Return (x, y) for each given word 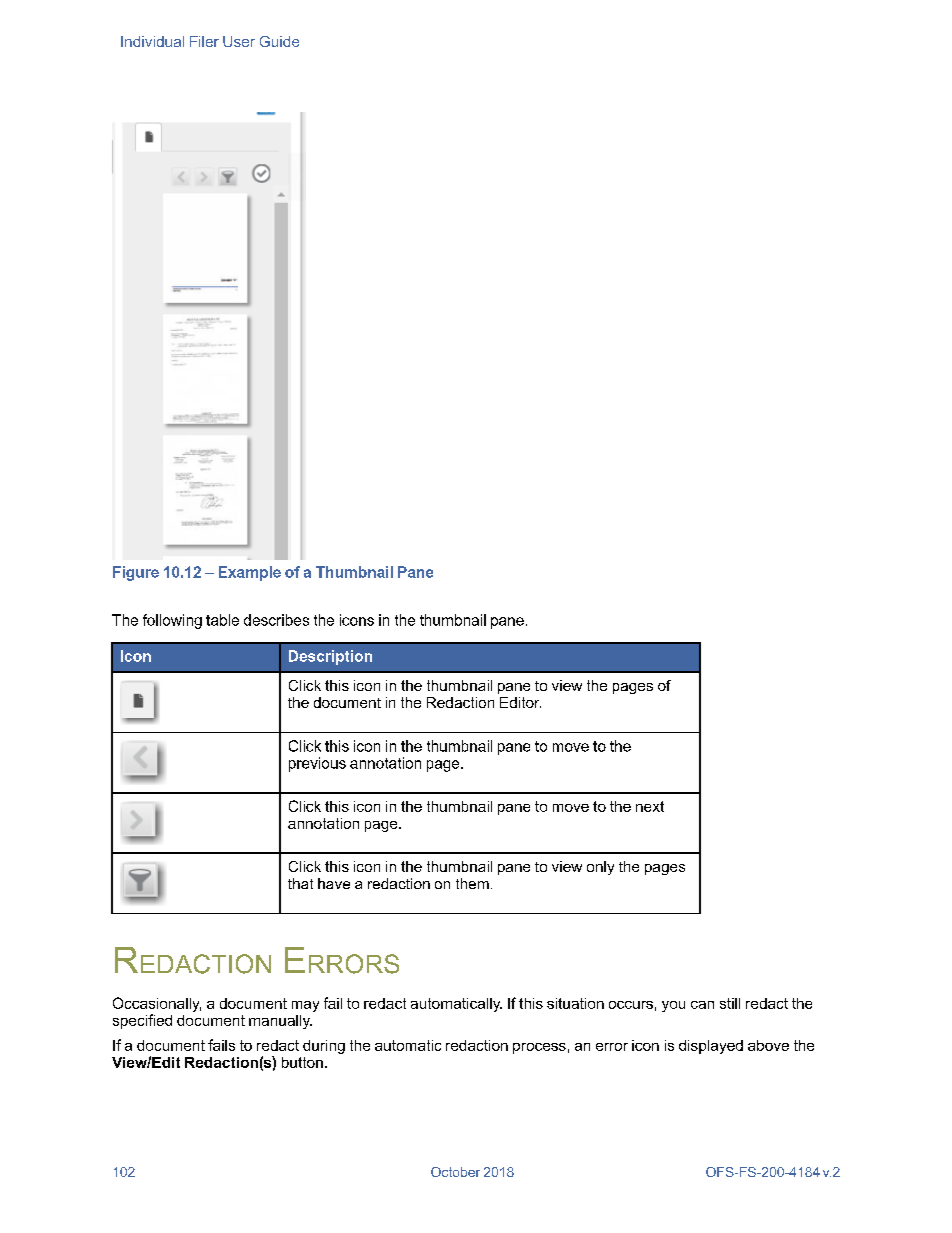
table (222, 620)
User (239, 41)
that (300, 883)
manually (280, 1022)
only (600, 868)
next (650, 806)
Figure (136, 573)
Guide (279, 41)
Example (250, 573)
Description (330, 657)
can (702, 1005)
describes (276, 620)
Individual (152, 41)
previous (317, 764)
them (472, 883)
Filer (204, 41)
